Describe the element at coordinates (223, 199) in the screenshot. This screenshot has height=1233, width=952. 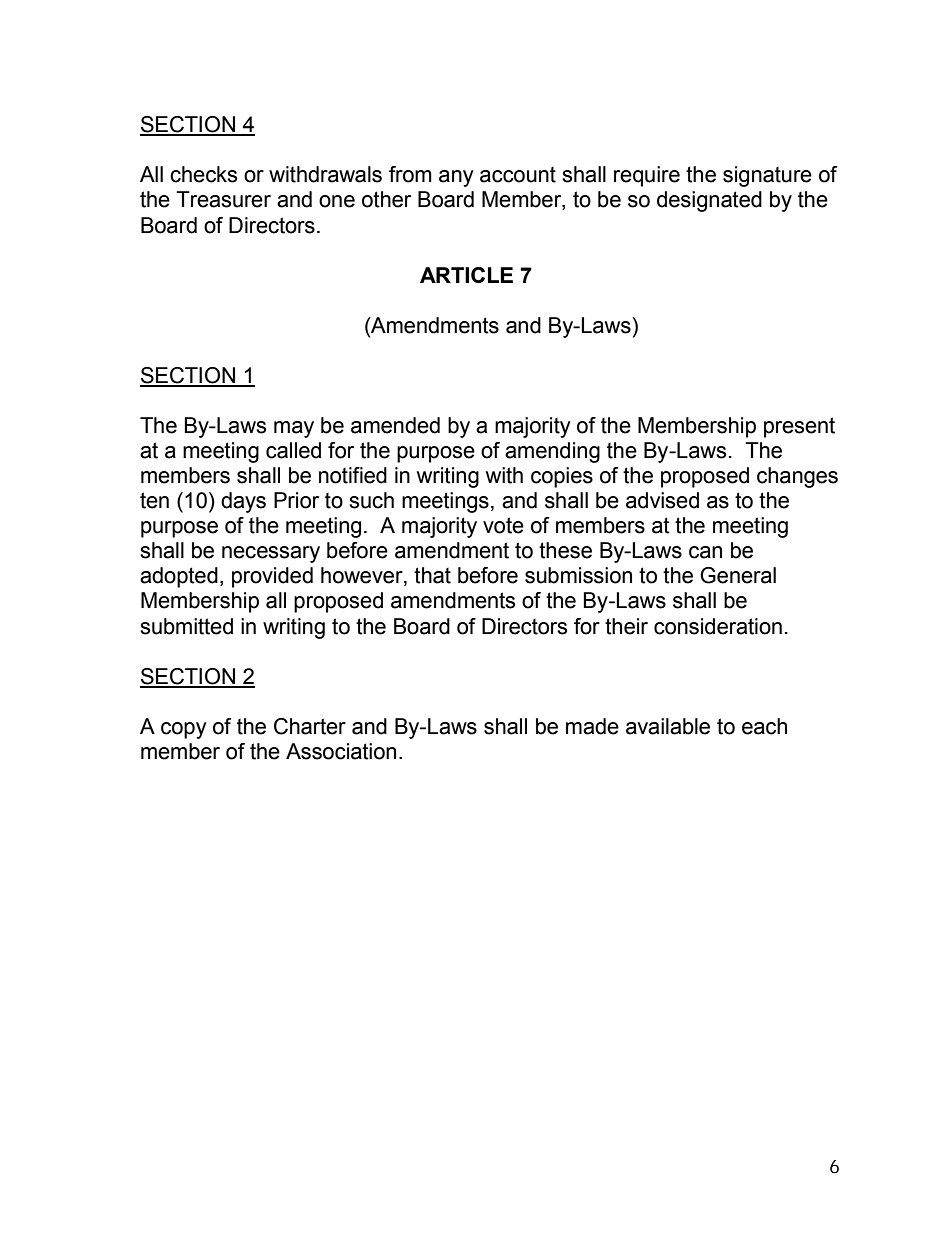
I see `Treasurer` at that location.
